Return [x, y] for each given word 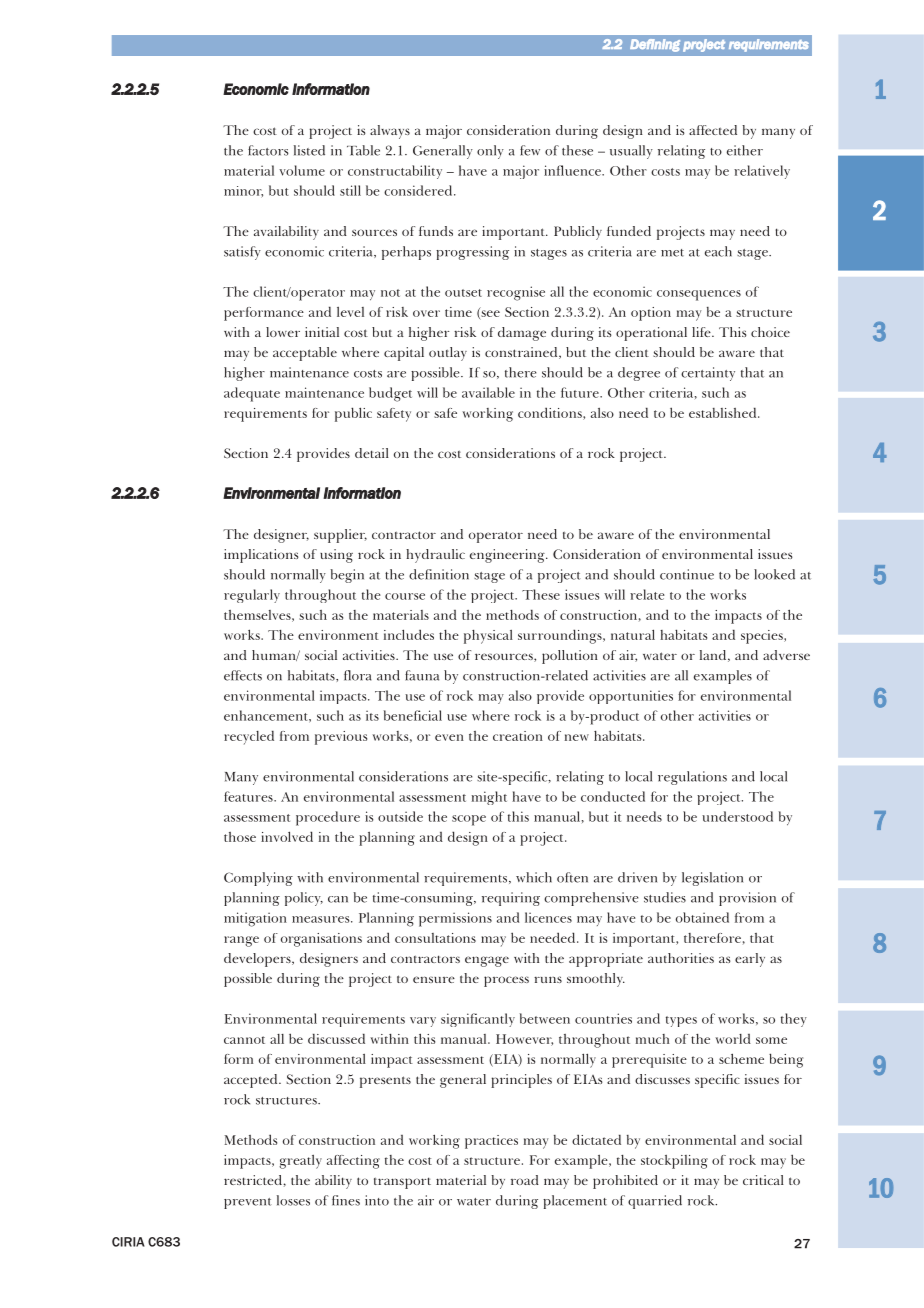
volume [302, 170]
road [525, 1180]
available [488, 392]
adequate [252, 394]
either [745, 150]
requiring [511, 899]
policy [304, 899]
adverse [786, 655]
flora [358, 675]
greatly [300, 1162]
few [530, 150]
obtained [702, 917]
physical [488, 637]
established [724, 412]
